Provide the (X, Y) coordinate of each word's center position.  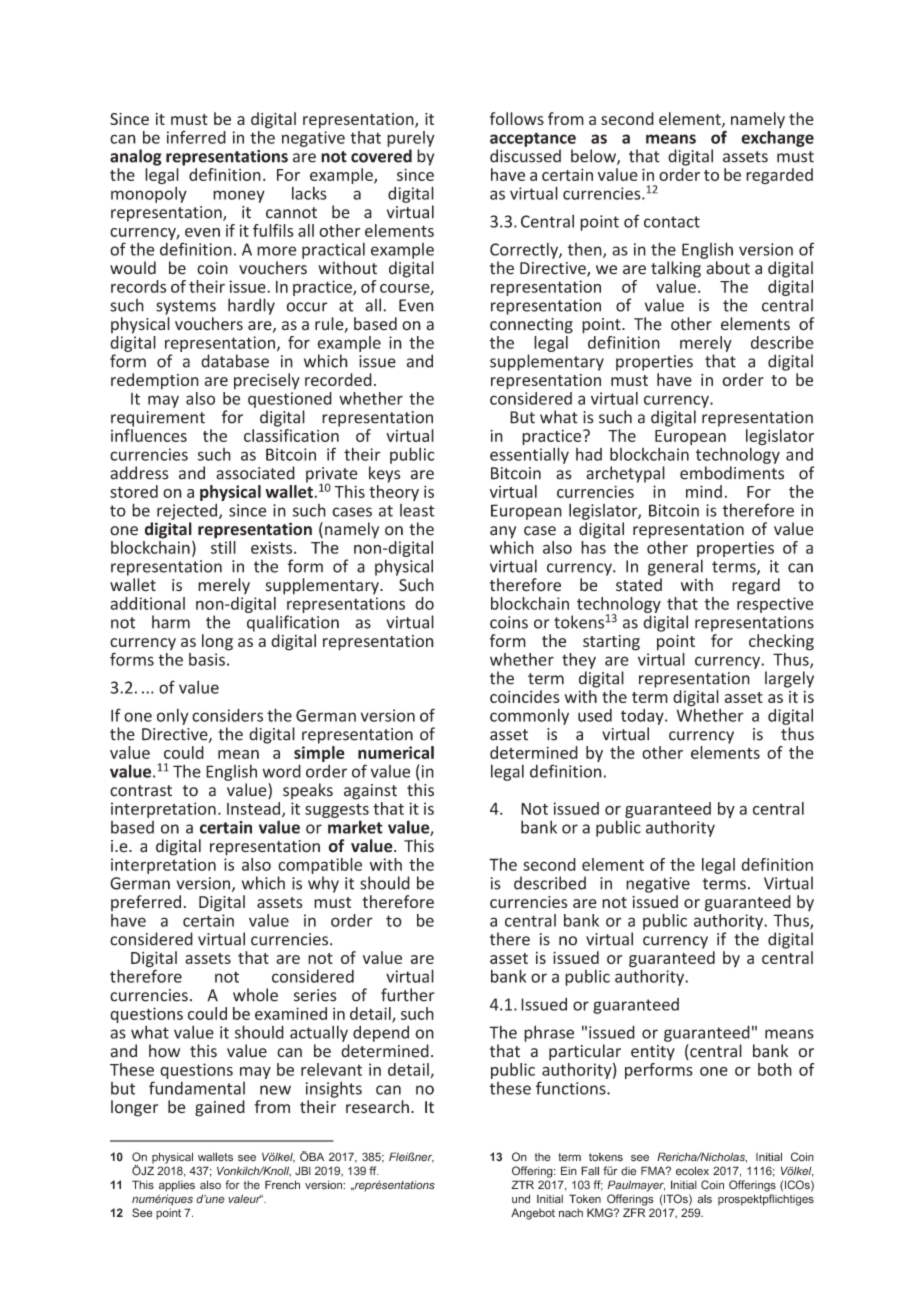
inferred (196, 137)
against (370, 792)
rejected (188, 511)
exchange (777, 139)
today (643, 717)
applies (177, 1186)
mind (704, 491)
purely (411, 139)
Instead (255, 809)
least (417, 510)
